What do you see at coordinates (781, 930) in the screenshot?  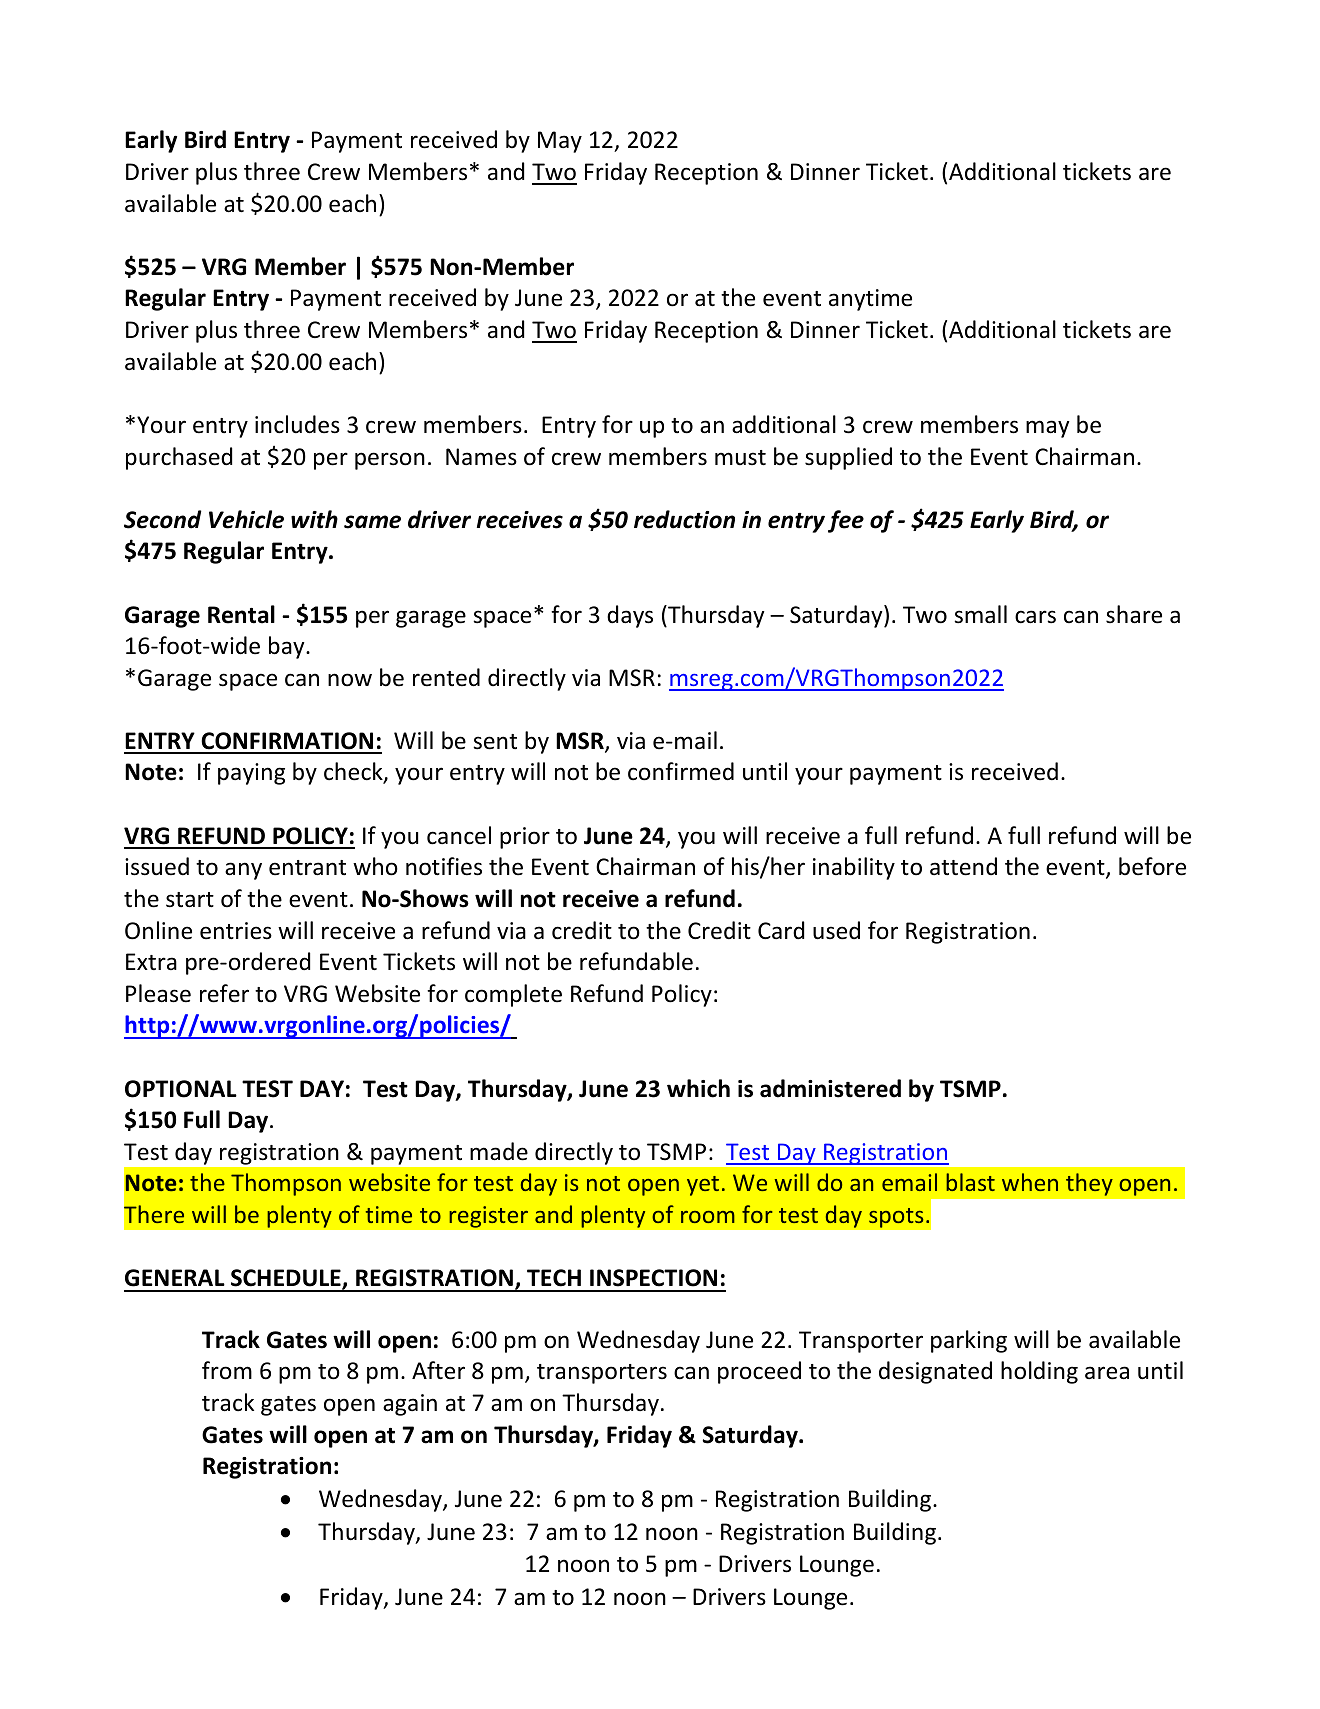 I see `Card` at bounding box center [781, 930].
